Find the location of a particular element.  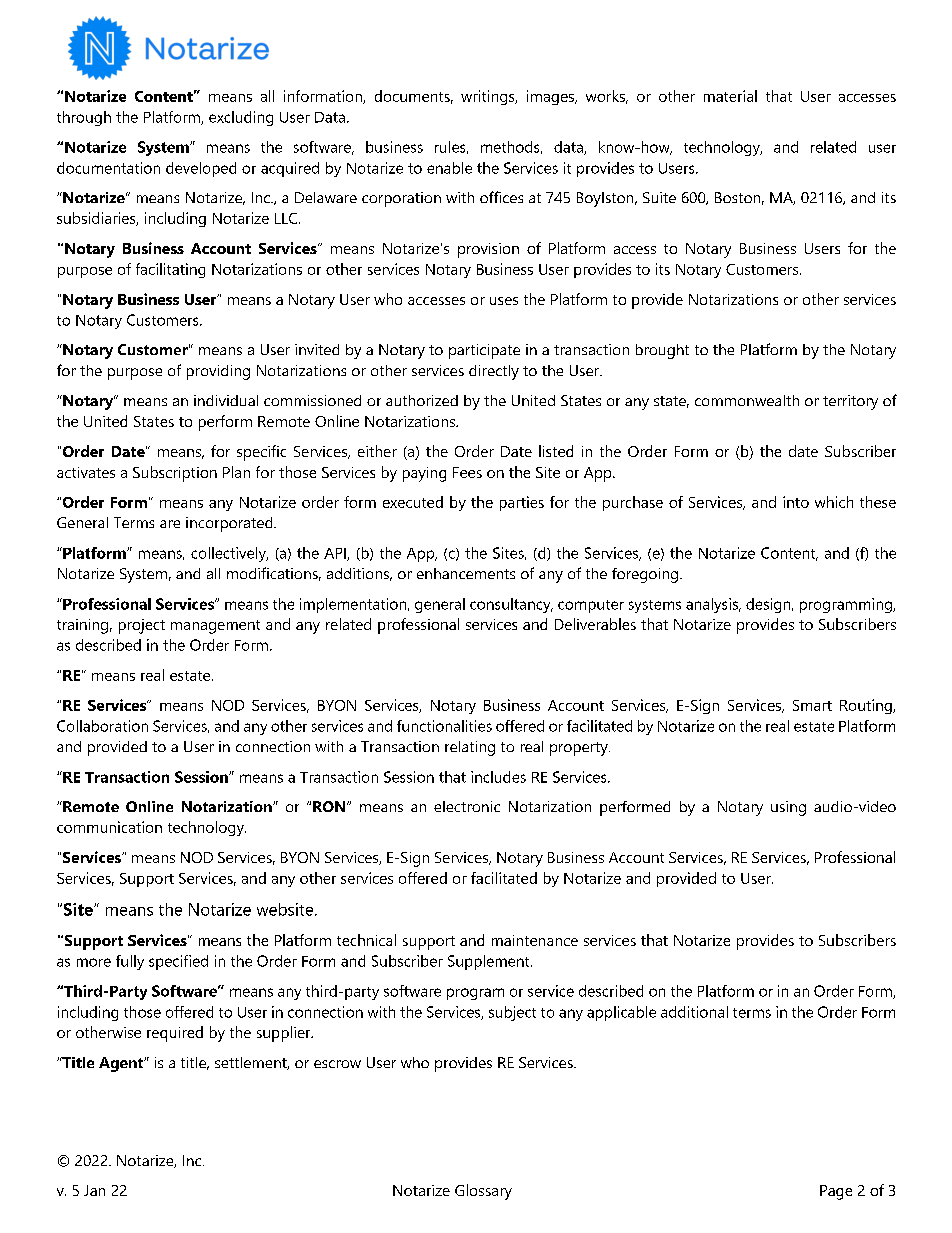

material is located at coordinates (730, 96).
